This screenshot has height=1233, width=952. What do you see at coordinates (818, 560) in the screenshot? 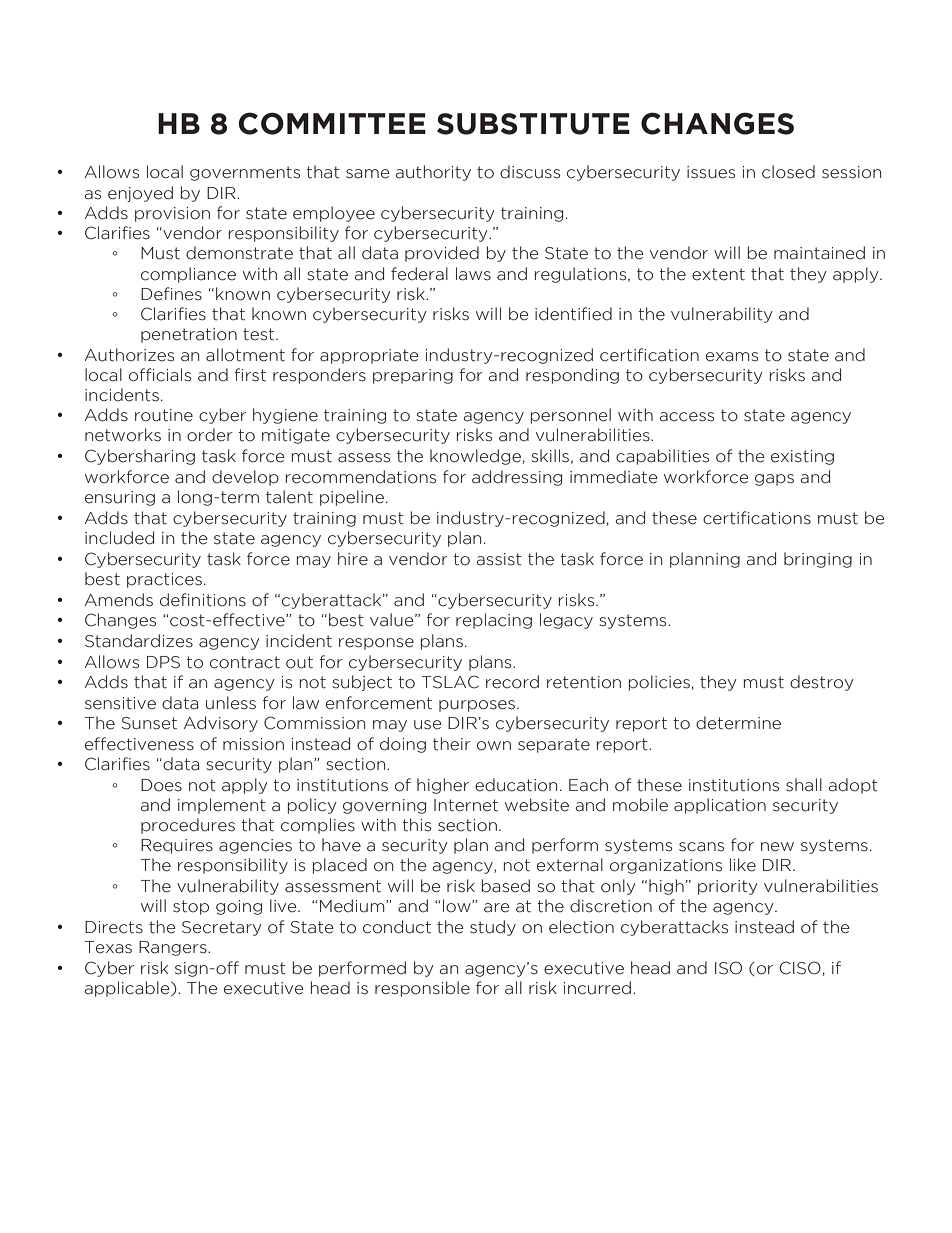
I see `bringing` at bounding box center [818, 560].
